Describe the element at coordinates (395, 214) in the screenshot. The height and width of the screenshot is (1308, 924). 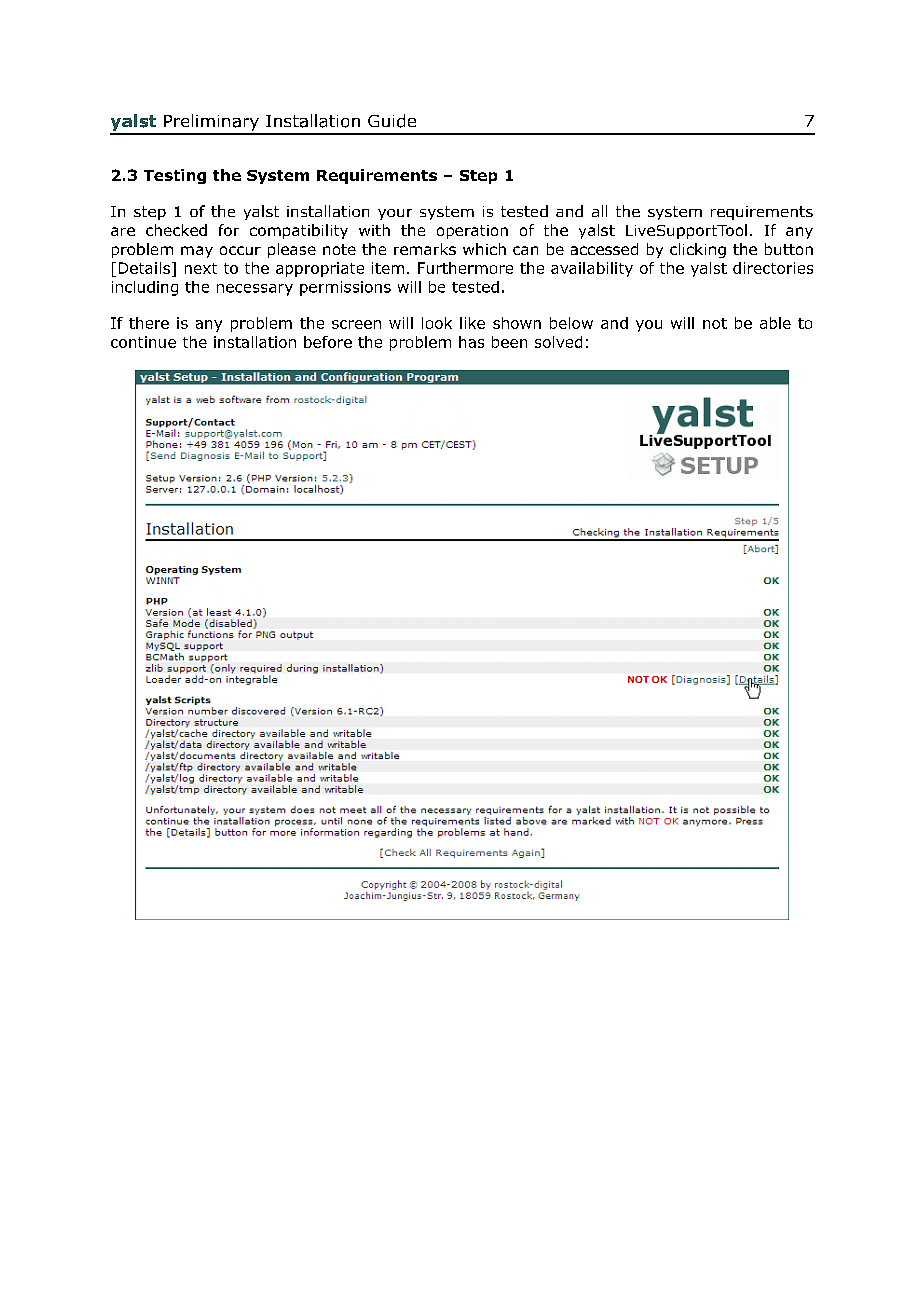
I see `your` at that location.
